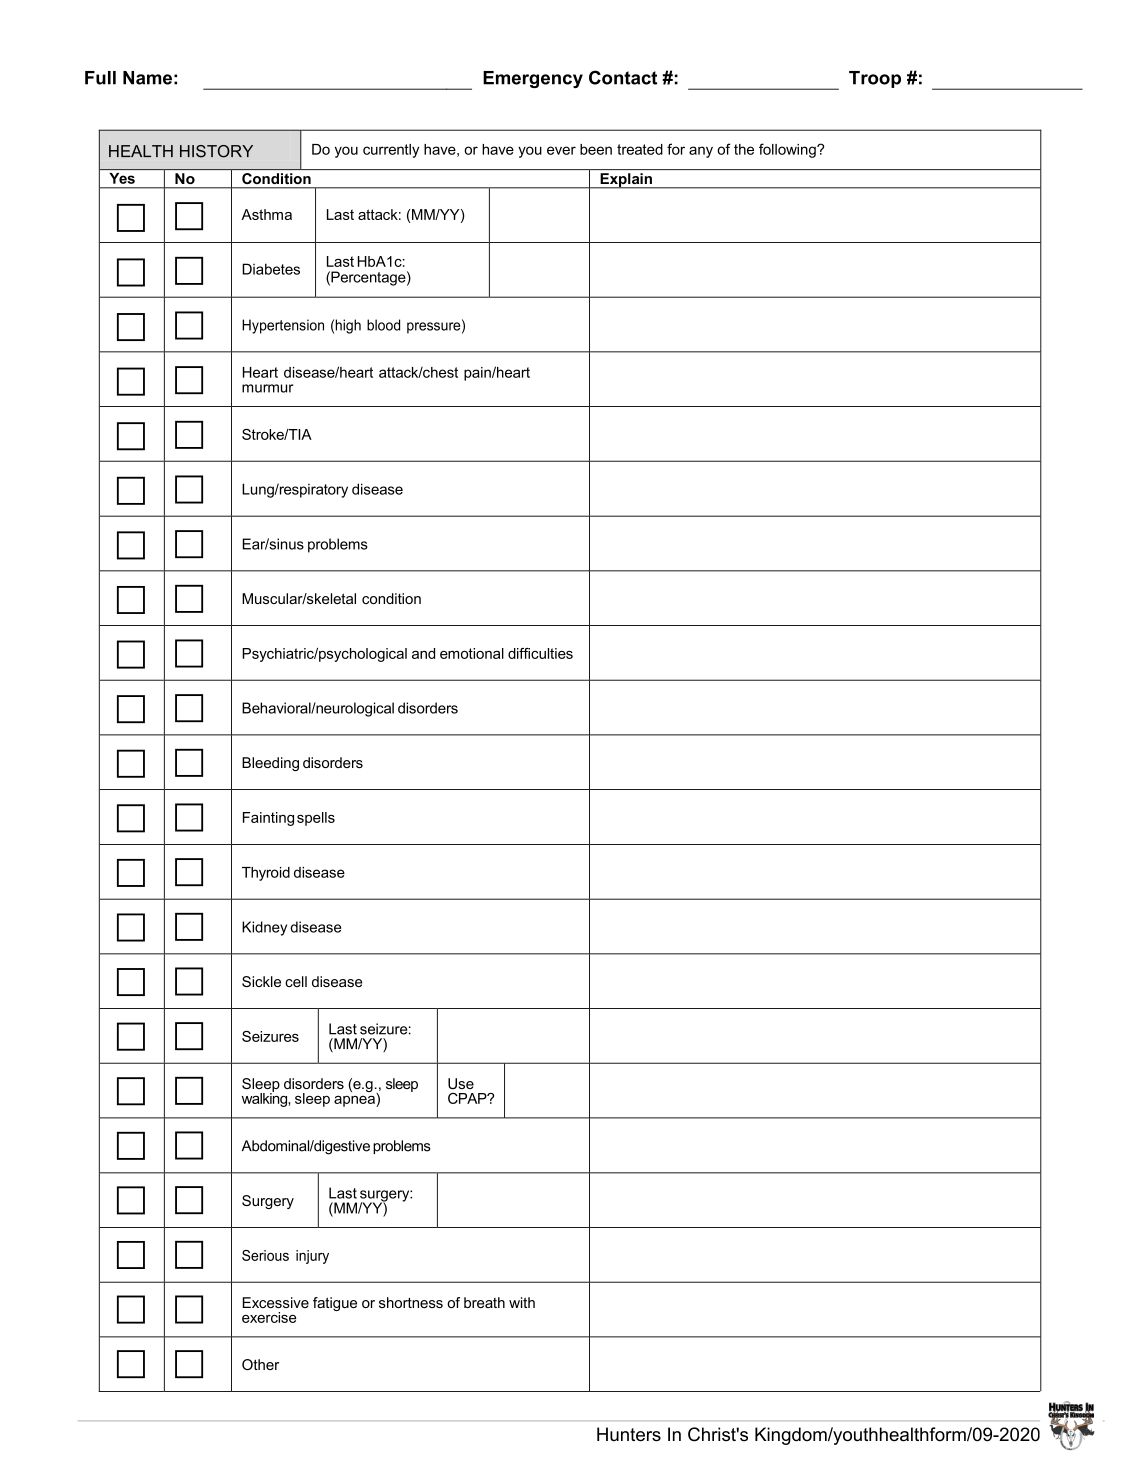  What do you see at coordinates (788, 150) in the page?
I see `following` at bounding box center [788, 150].
